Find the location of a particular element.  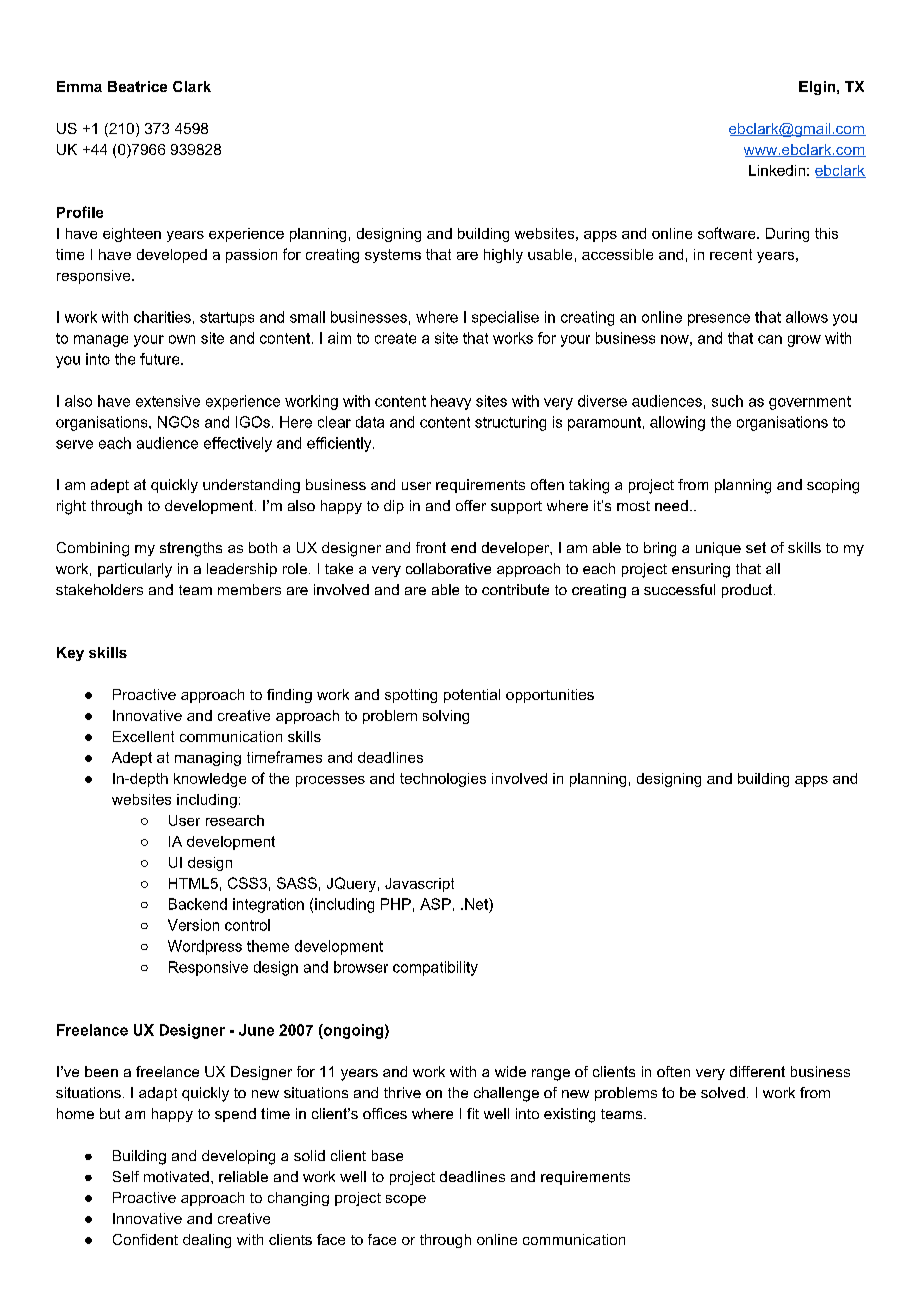

research is located at coordinates (235, 820).
